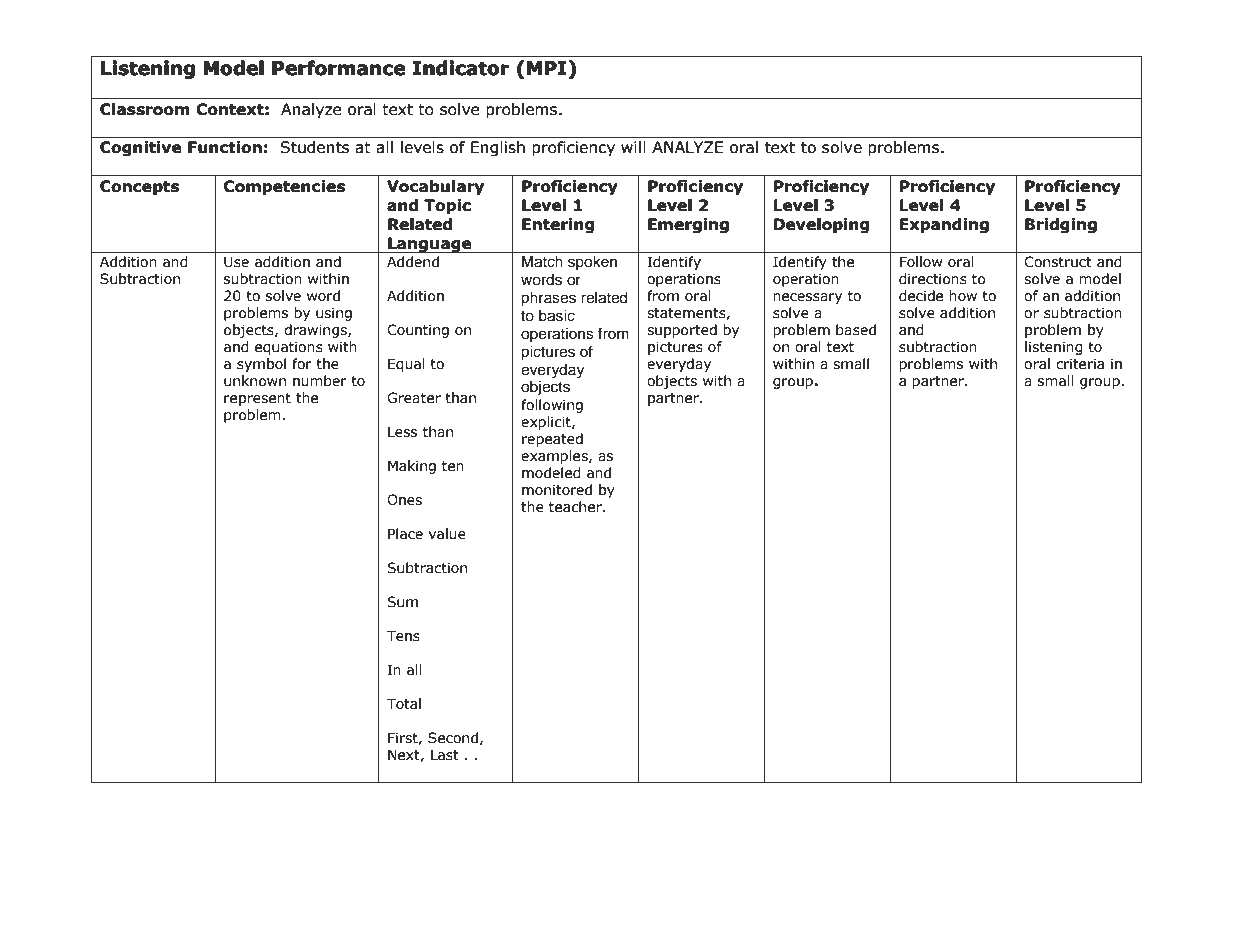  Describe the element at coordinates (552, 440) in the screenshot. I see `repeated` at that location.
